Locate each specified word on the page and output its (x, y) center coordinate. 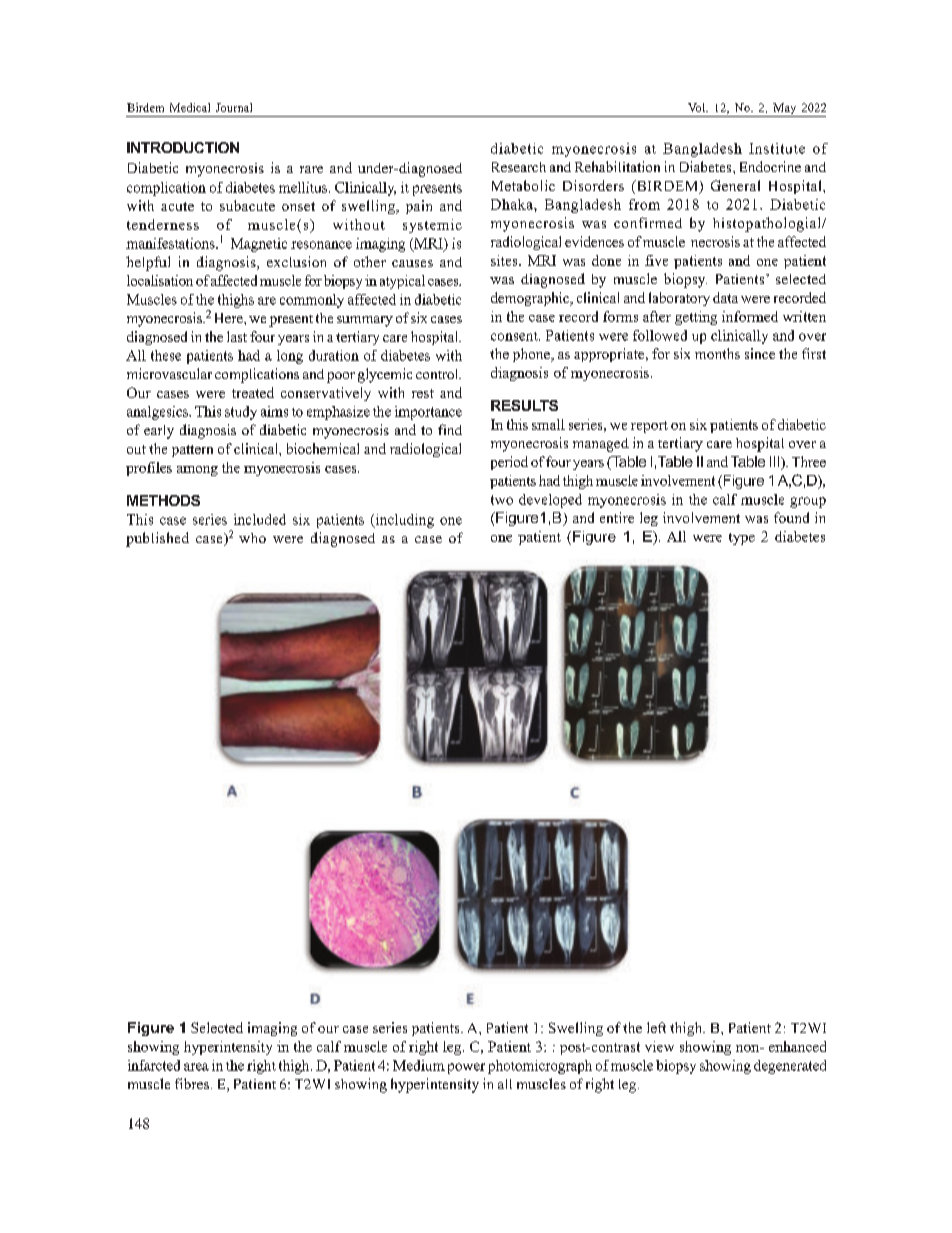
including (403, 521)
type (742, 539)
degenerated (790, 1067)
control (438, 374)
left (656, 1027)
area (196, 1067)
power (466, 1068)
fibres (192, 1083)
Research (519, 167)
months (717, 353)
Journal (234, 107)
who (252, 538)
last (237, 336)
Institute (777, 148)
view (659, 1046)
